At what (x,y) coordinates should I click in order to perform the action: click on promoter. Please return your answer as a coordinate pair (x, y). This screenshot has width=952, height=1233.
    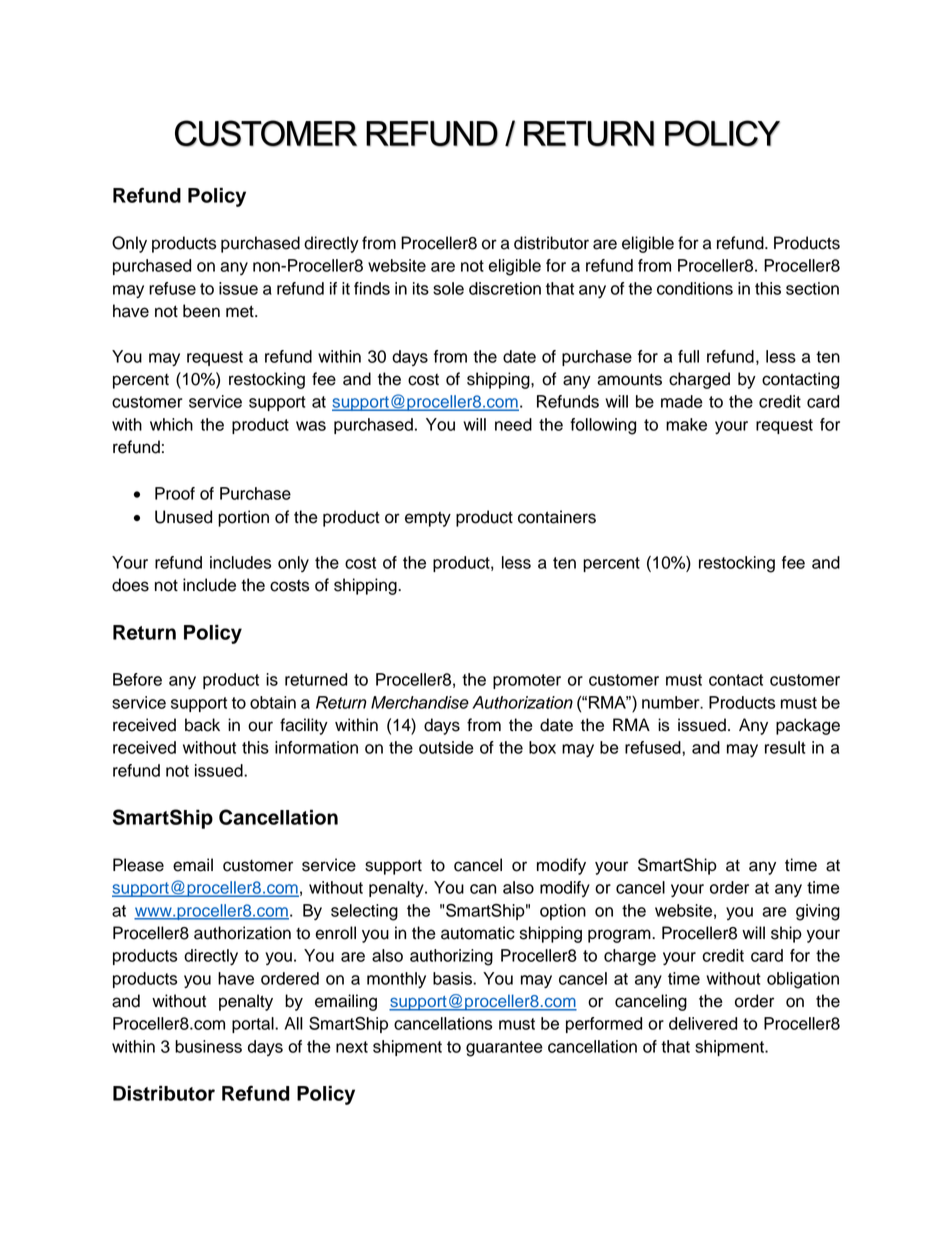
    Looking at the image, I should click on (527, 681).
